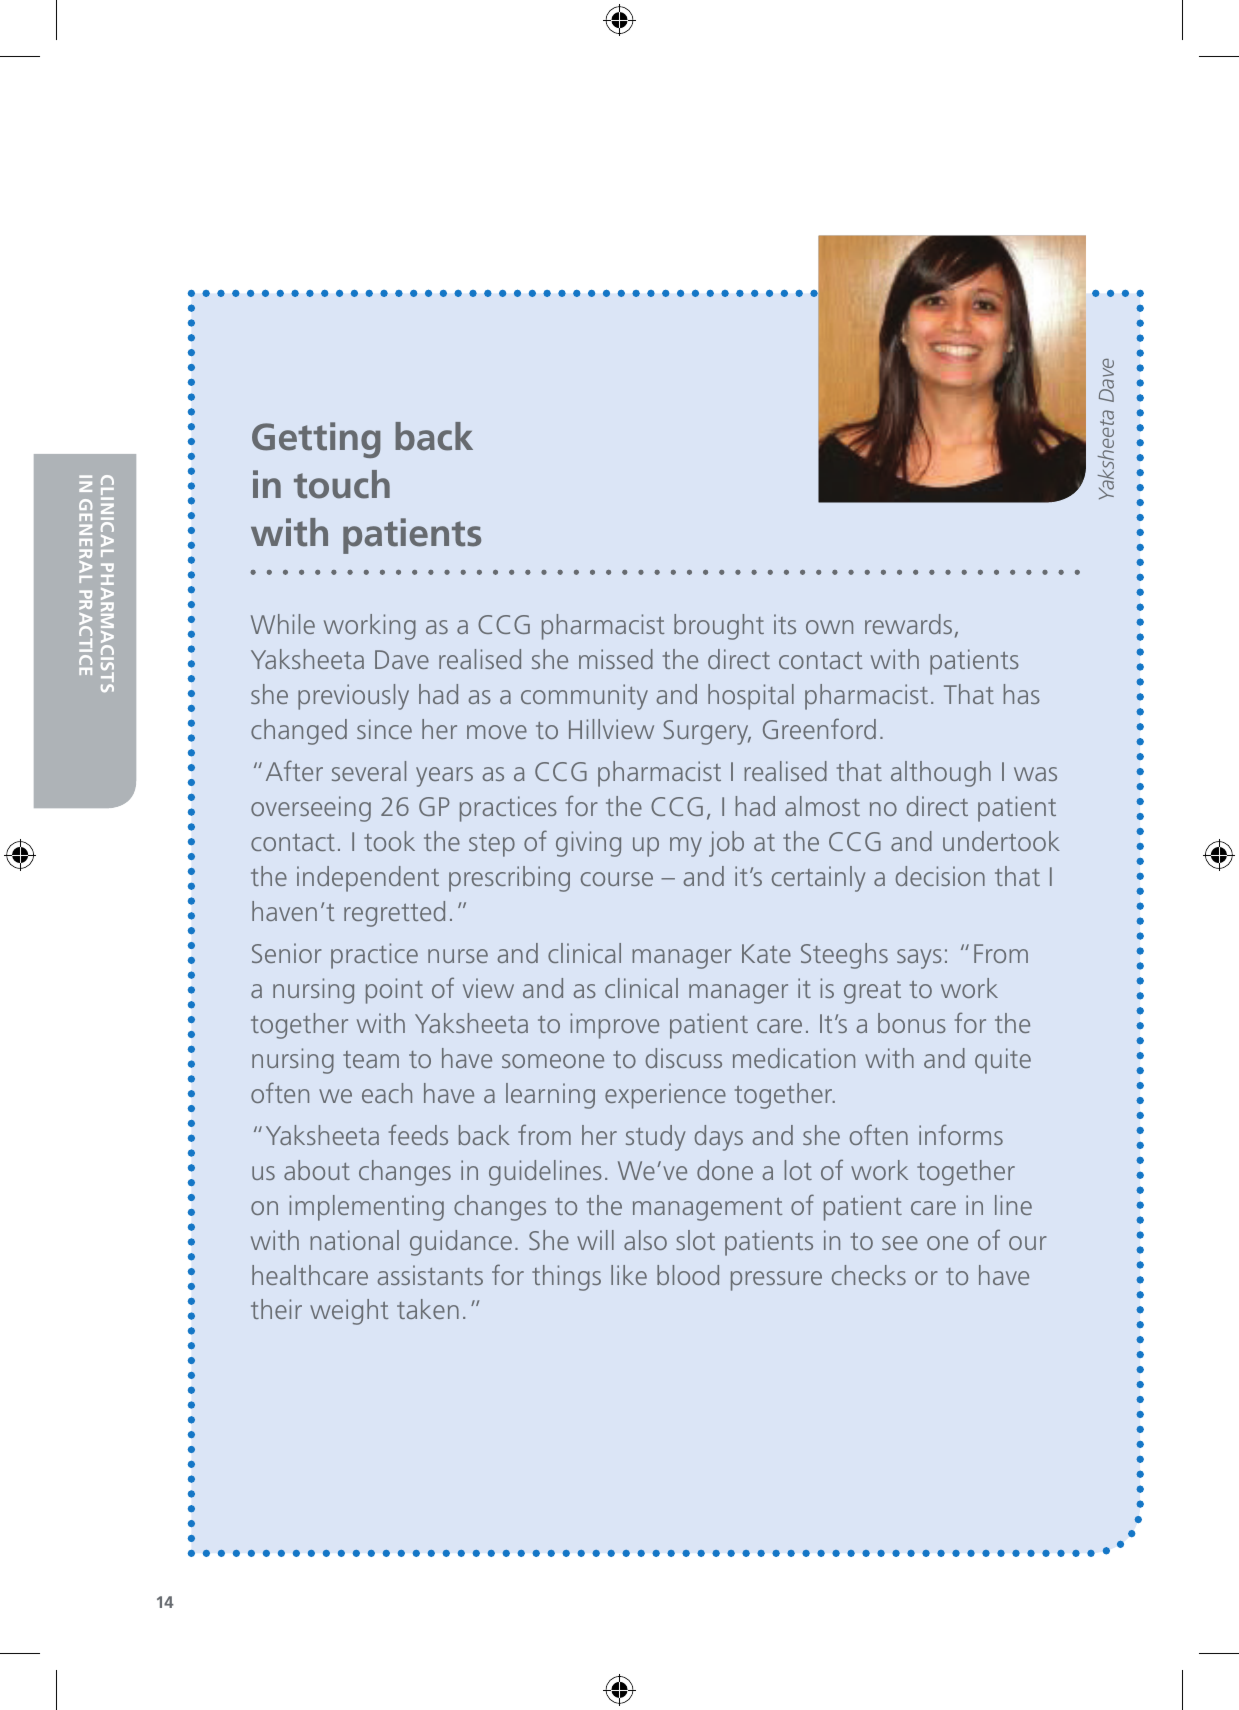 Image resolution: width=1239 pixels, height=1710 pixels. I want to click on brought, so click(719, 627).
